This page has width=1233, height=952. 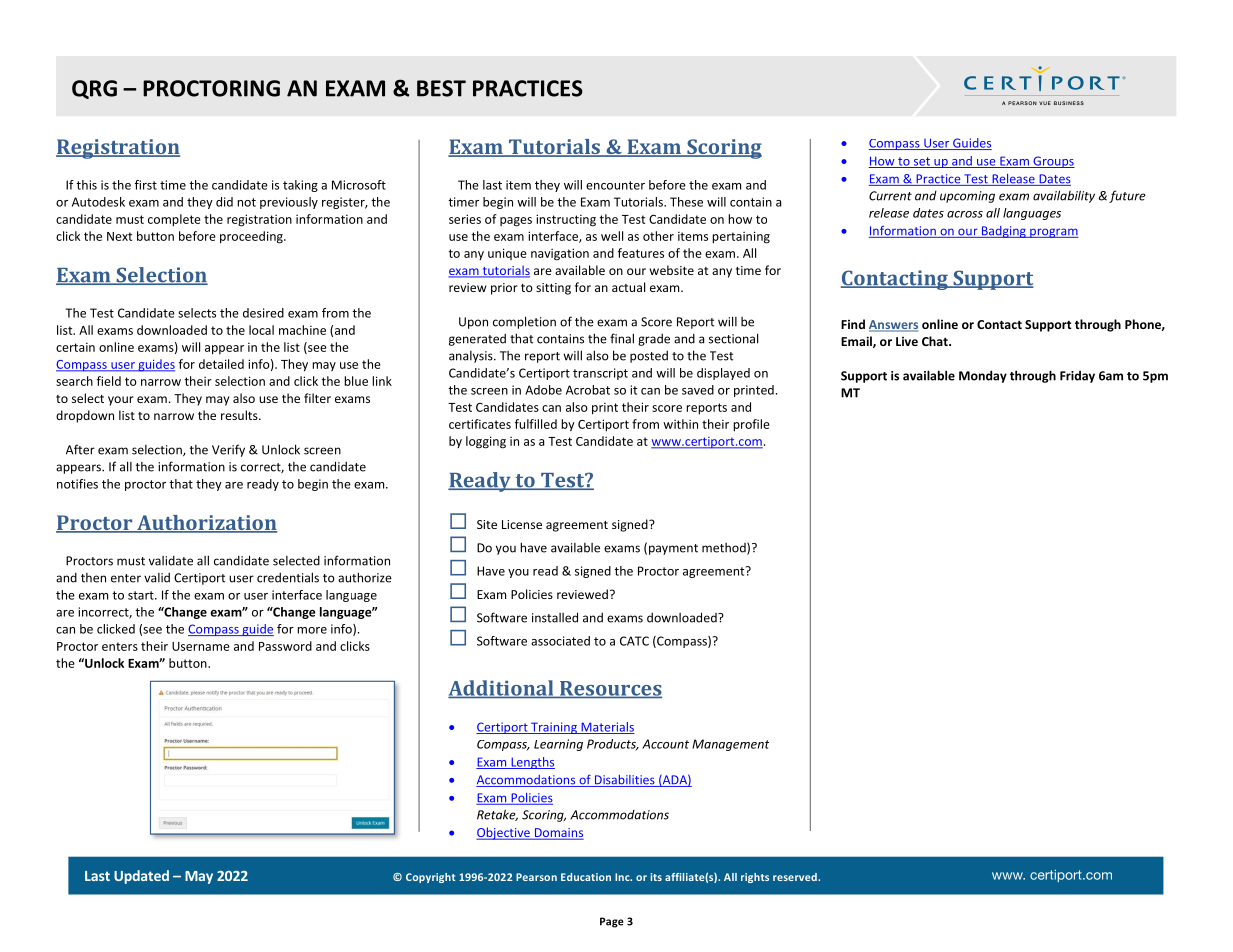 What do you see at coordinates (893, 326) in the page?
I see `Answers` at bounding box center [893, 326].
